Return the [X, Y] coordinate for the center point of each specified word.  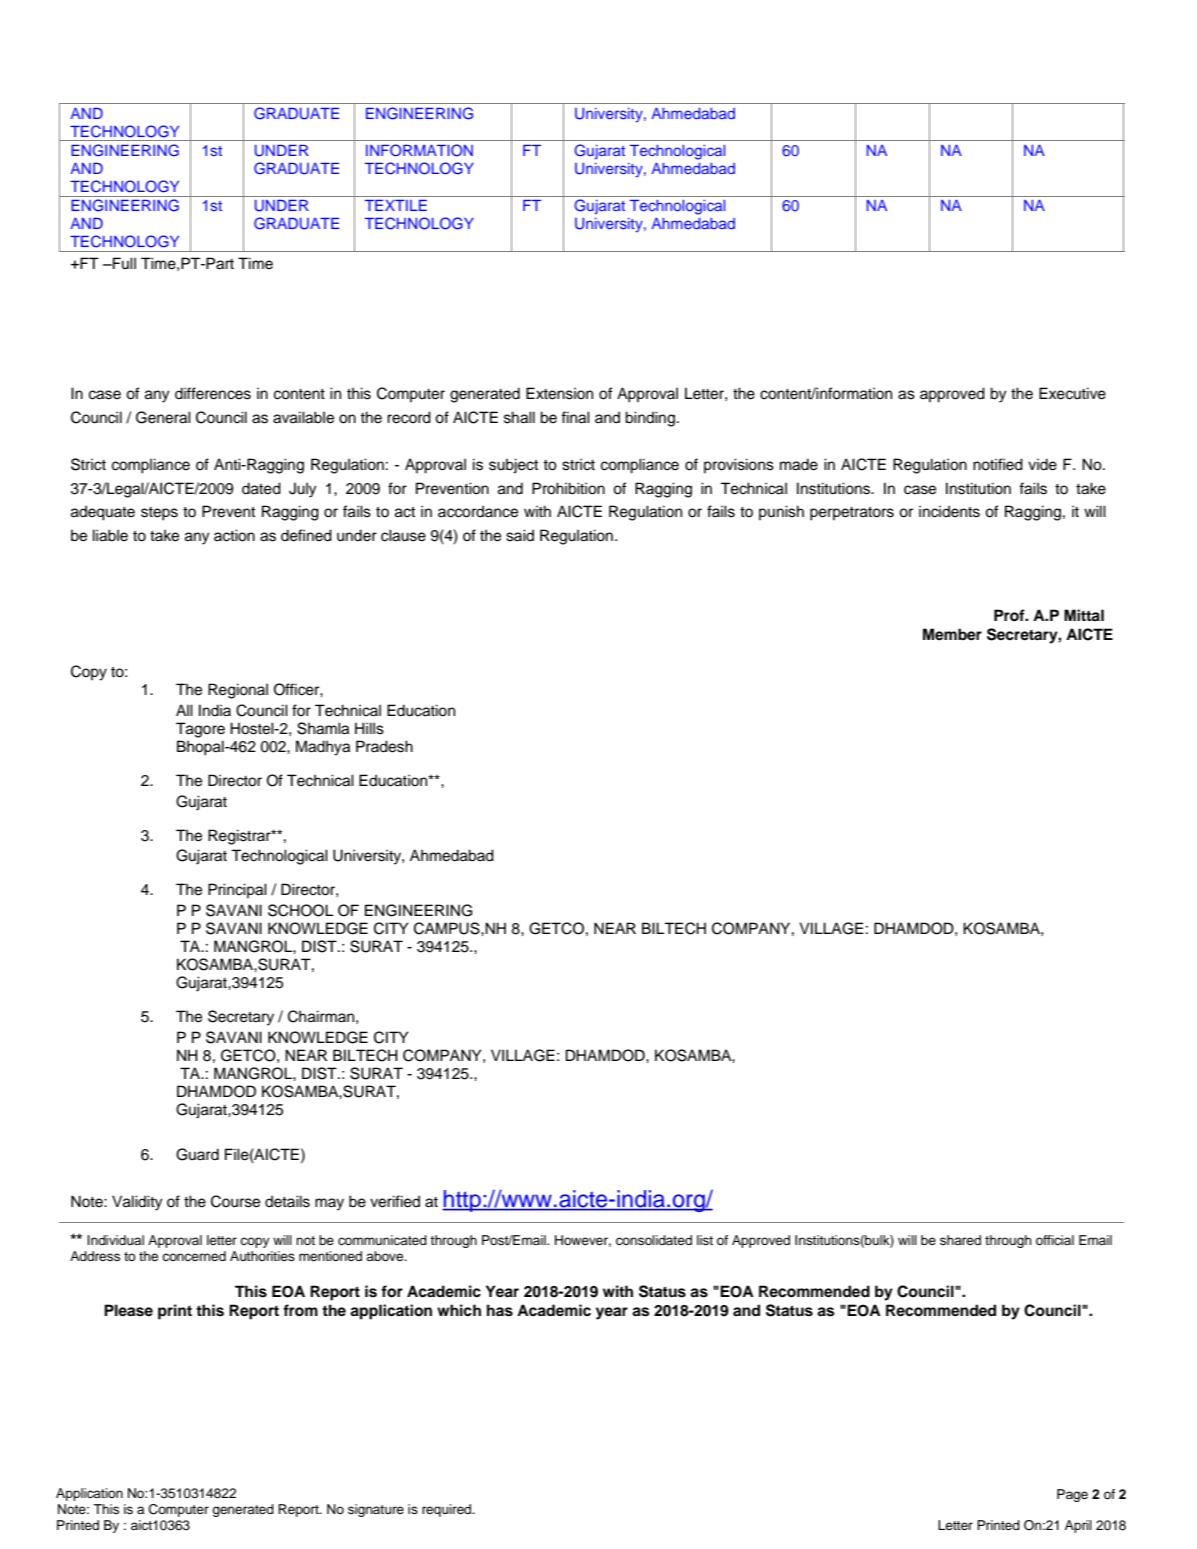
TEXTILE [396, 205]
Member [952, 634]
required [448, 1510]
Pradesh [384, 746]
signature [376, 1510]
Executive [1072, 393]
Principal [237, 890]
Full [123, 263]
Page [1072, 1495]
